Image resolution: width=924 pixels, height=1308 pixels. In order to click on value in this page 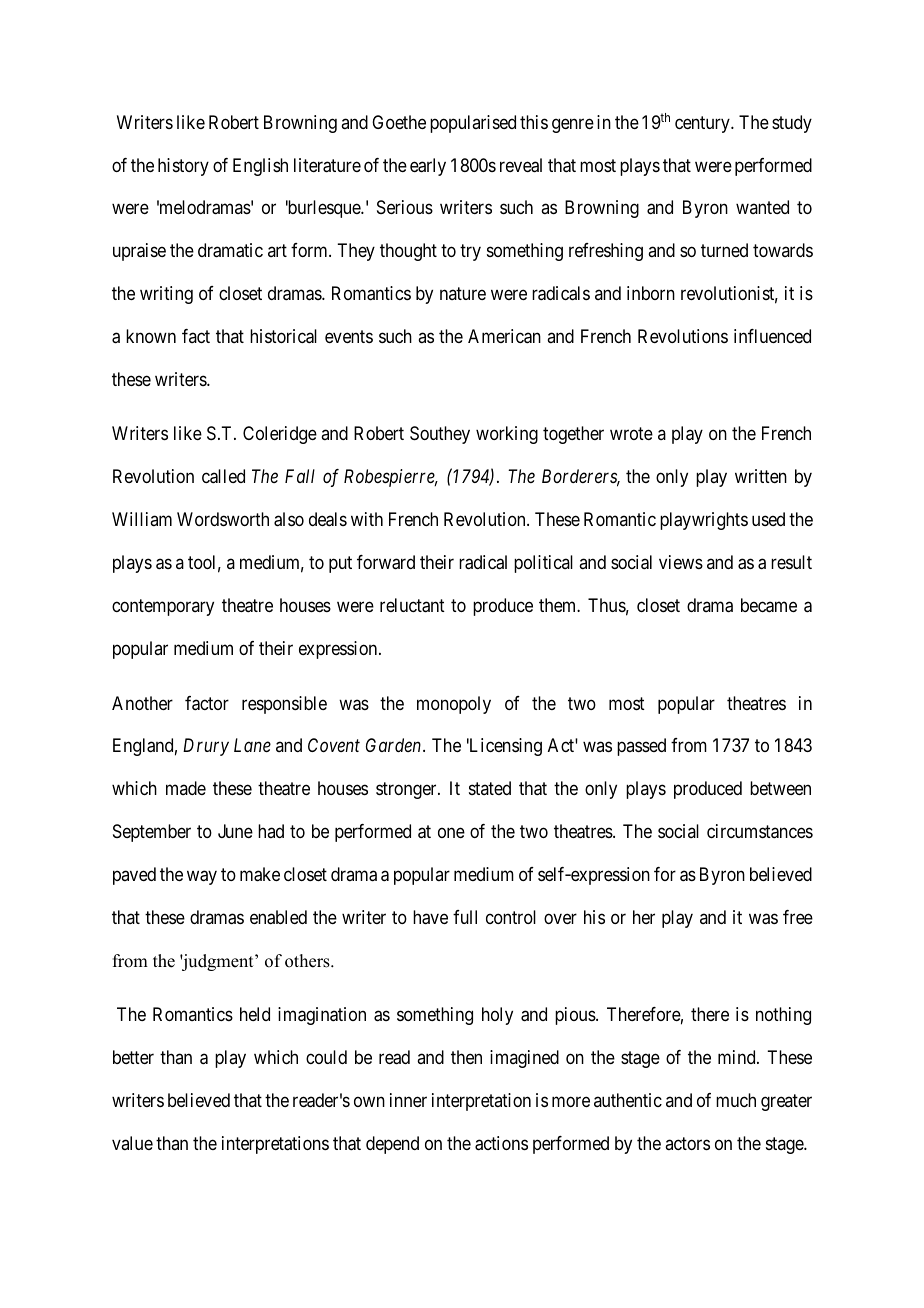, I will do `click(132, 1143)`.
